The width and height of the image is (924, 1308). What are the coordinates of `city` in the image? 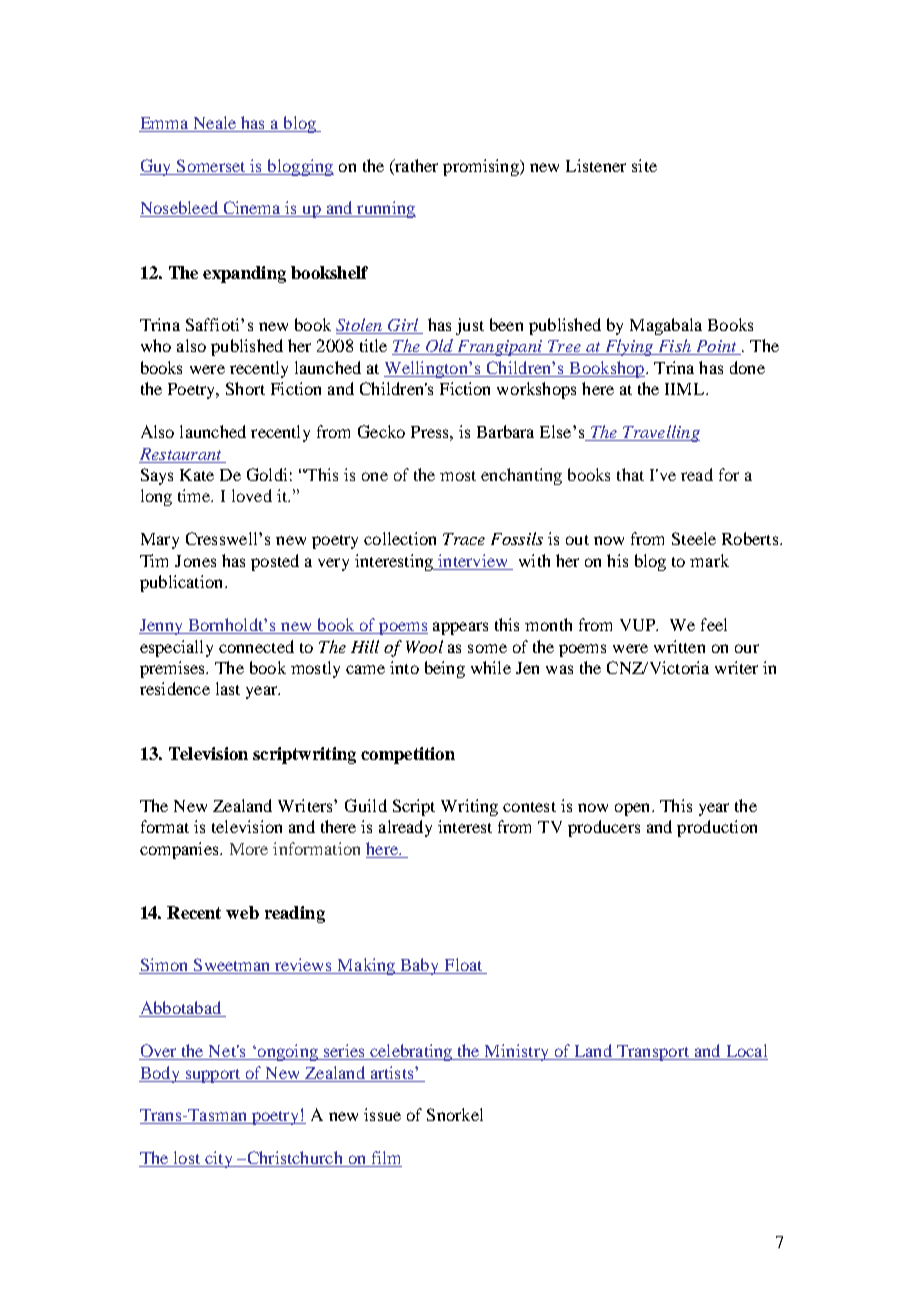 It's located at (219, 1159).
